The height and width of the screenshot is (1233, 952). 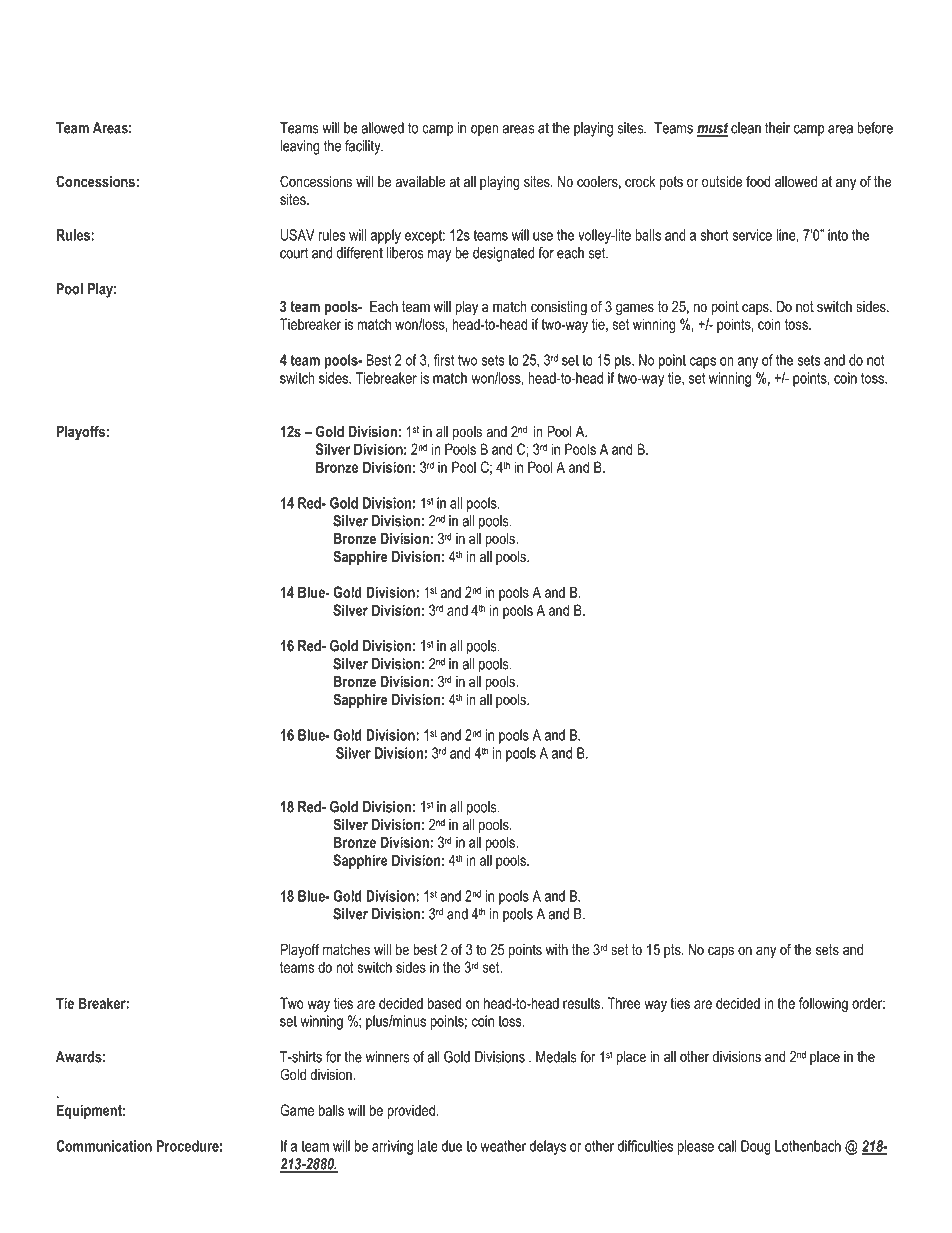 I want to click on leaving, so click(x=300, y=147).
